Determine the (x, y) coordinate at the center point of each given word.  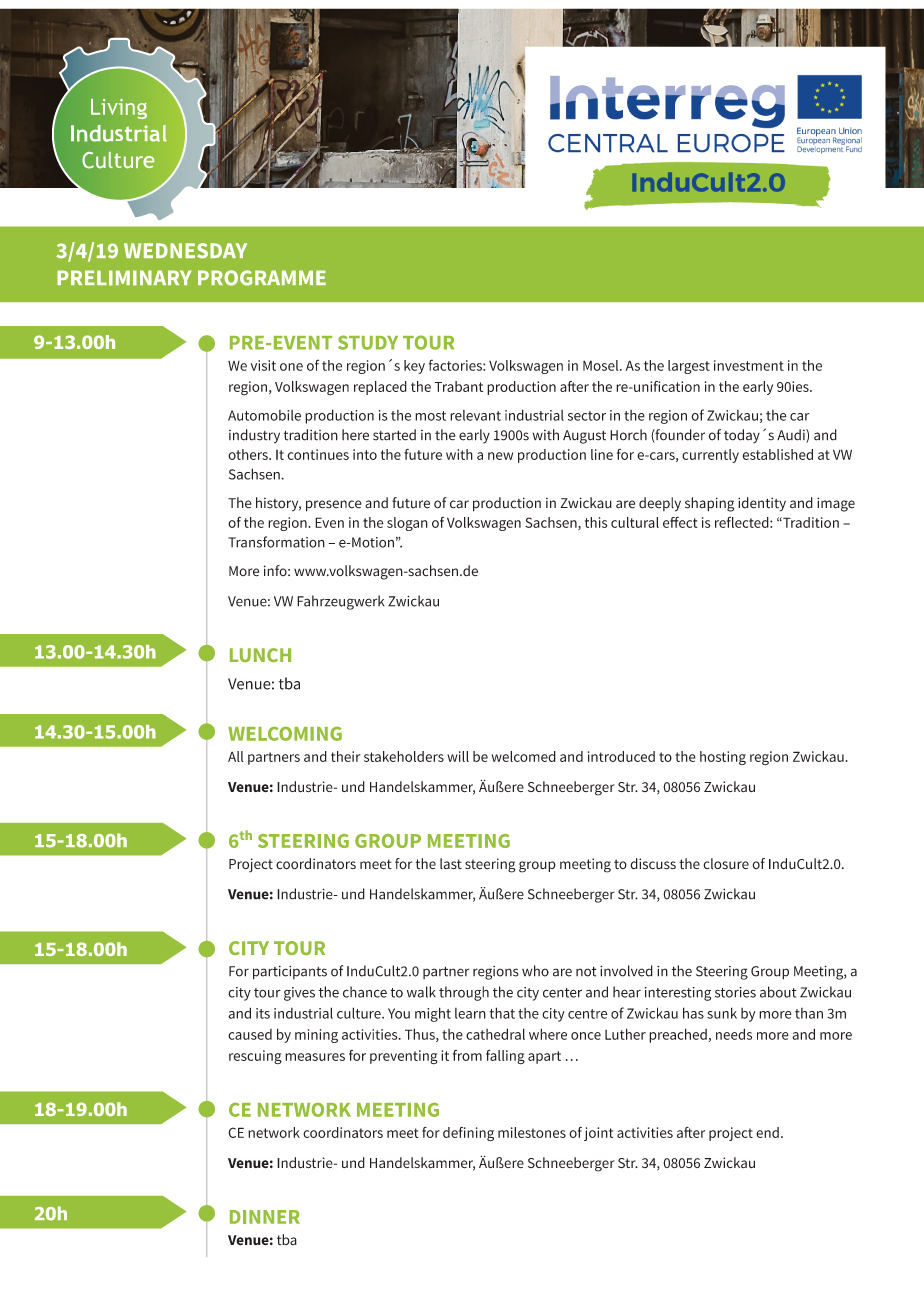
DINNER (265, 1217)
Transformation (276, 542)
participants (290, 973)
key (414, 367)
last (451, 863)
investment (749, 365)
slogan (407, 524)
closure (726, 864)
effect (680, 522)
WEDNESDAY (185, 251)
